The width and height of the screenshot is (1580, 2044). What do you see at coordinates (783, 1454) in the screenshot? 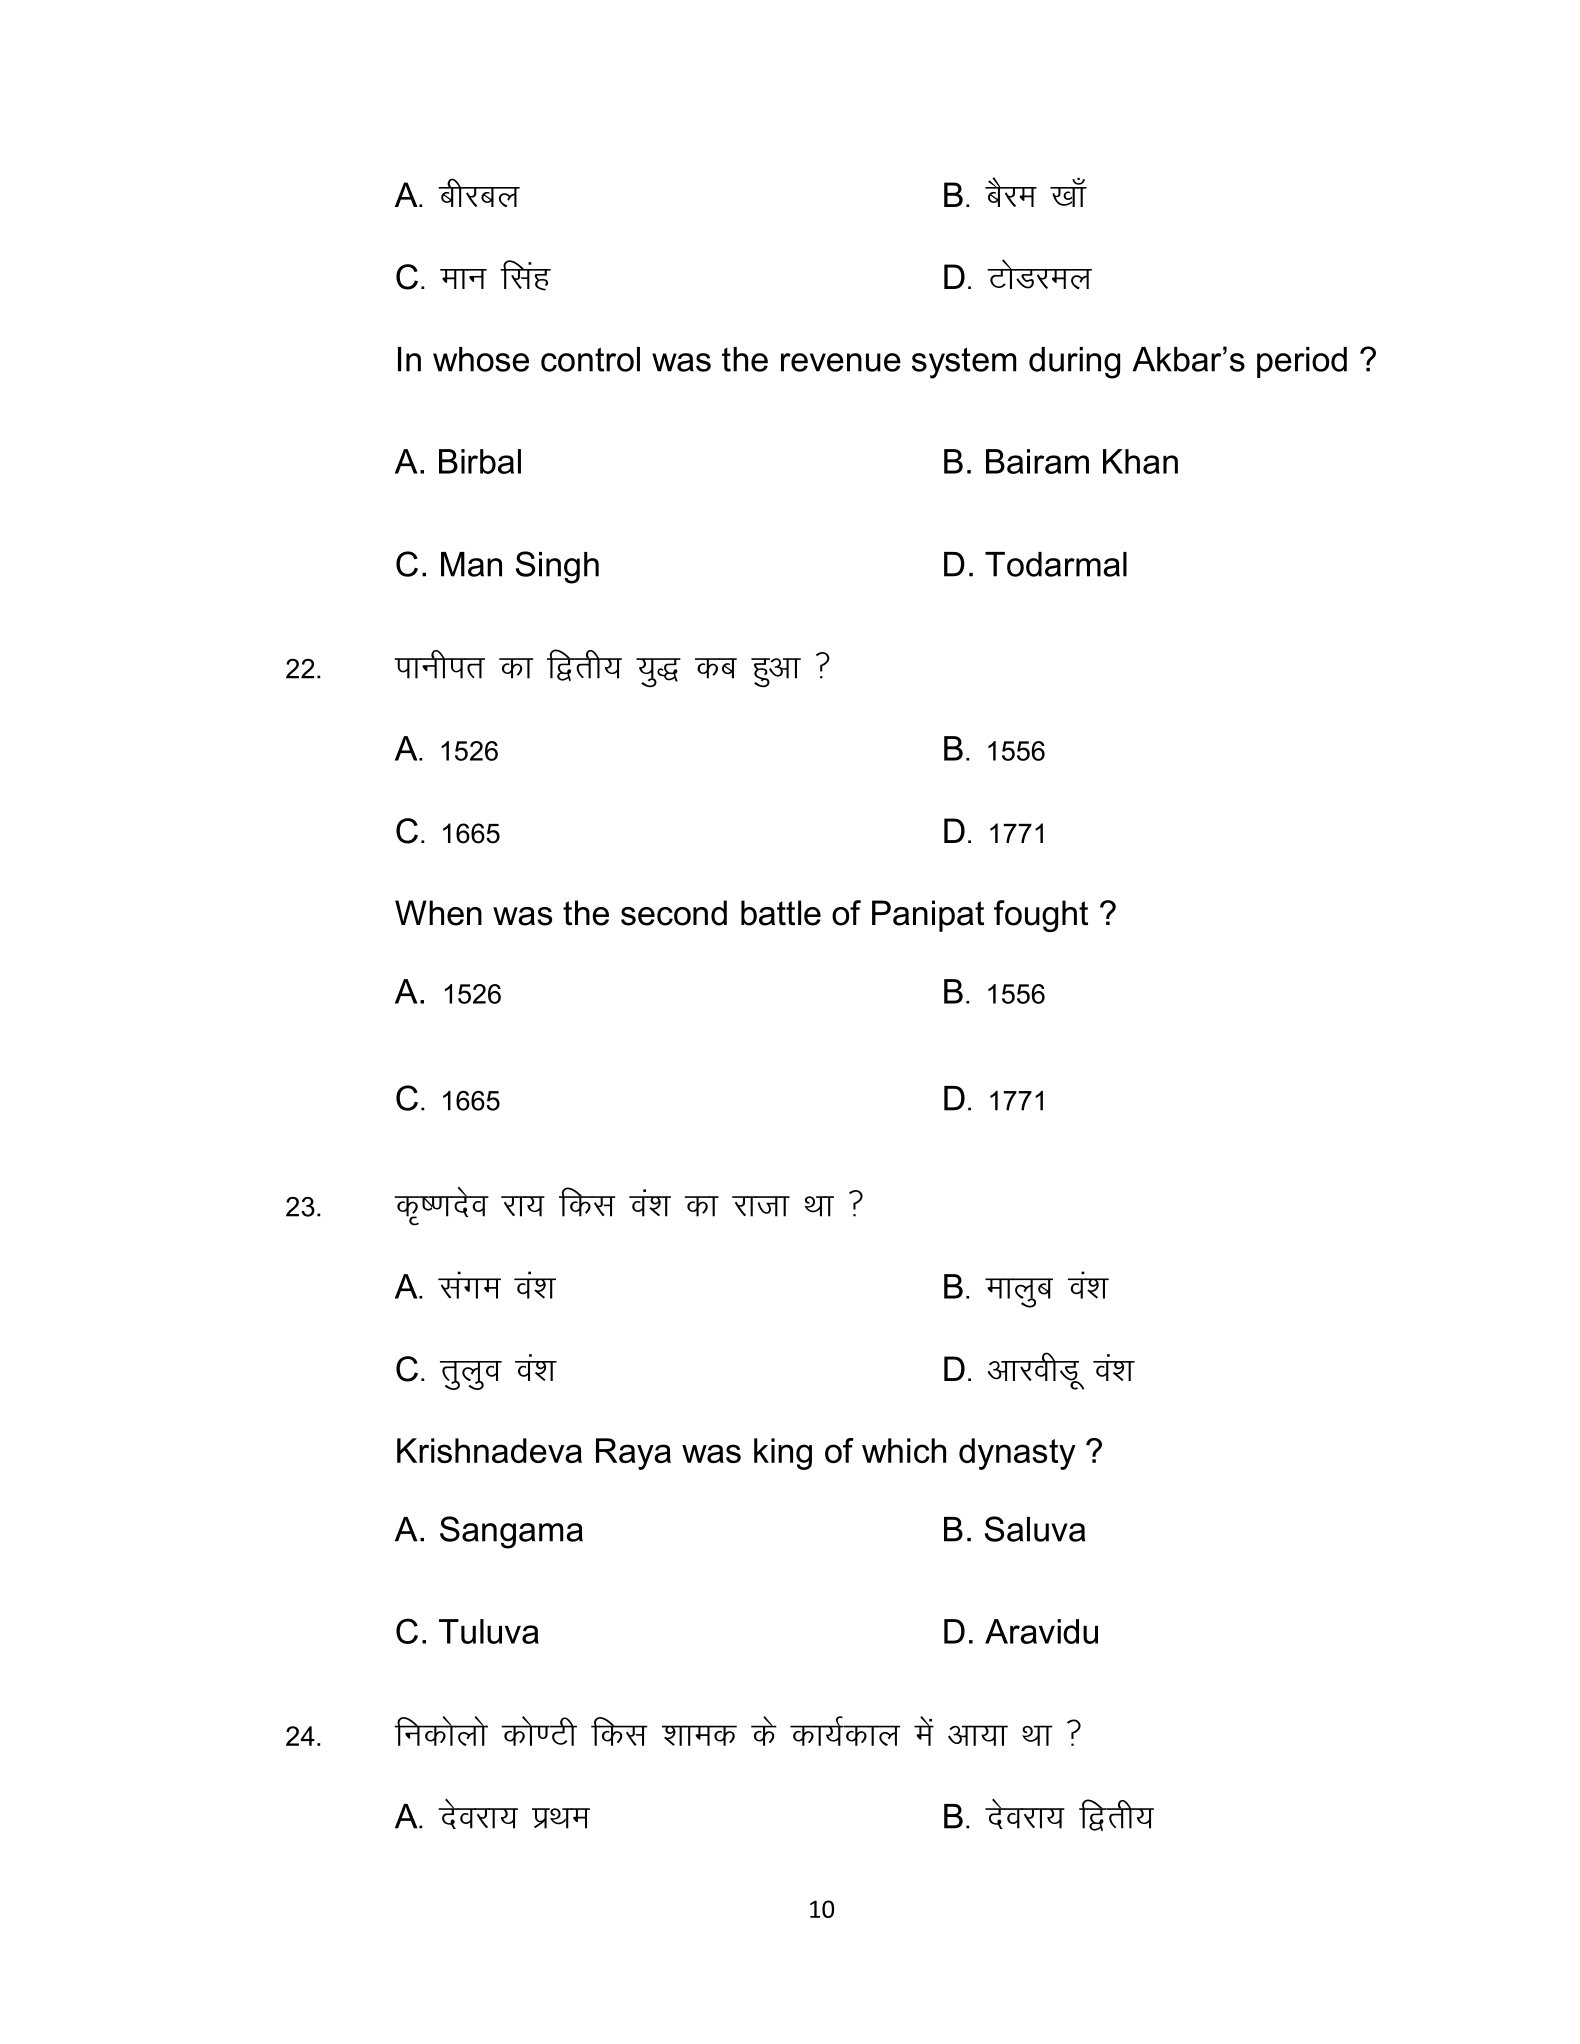
I see `king` at bounding box center [783, 1454].
